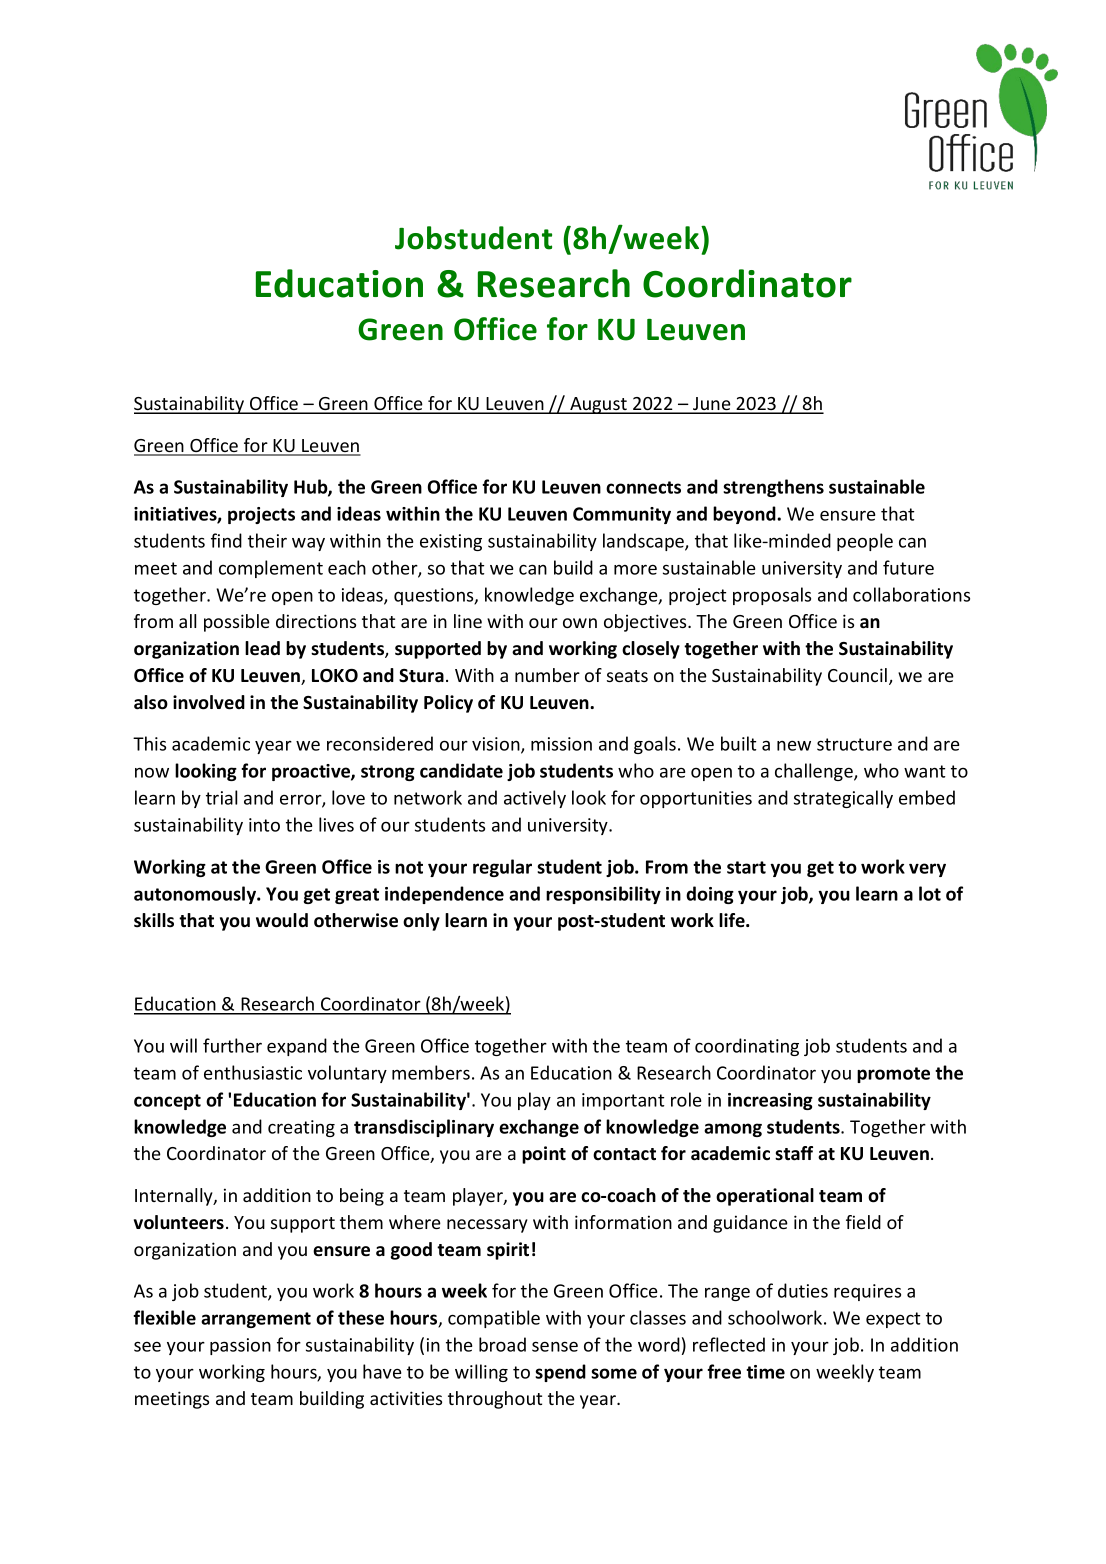 The height and width of the page is (1564, 1106). I want to click on find, so click(226, 540).
